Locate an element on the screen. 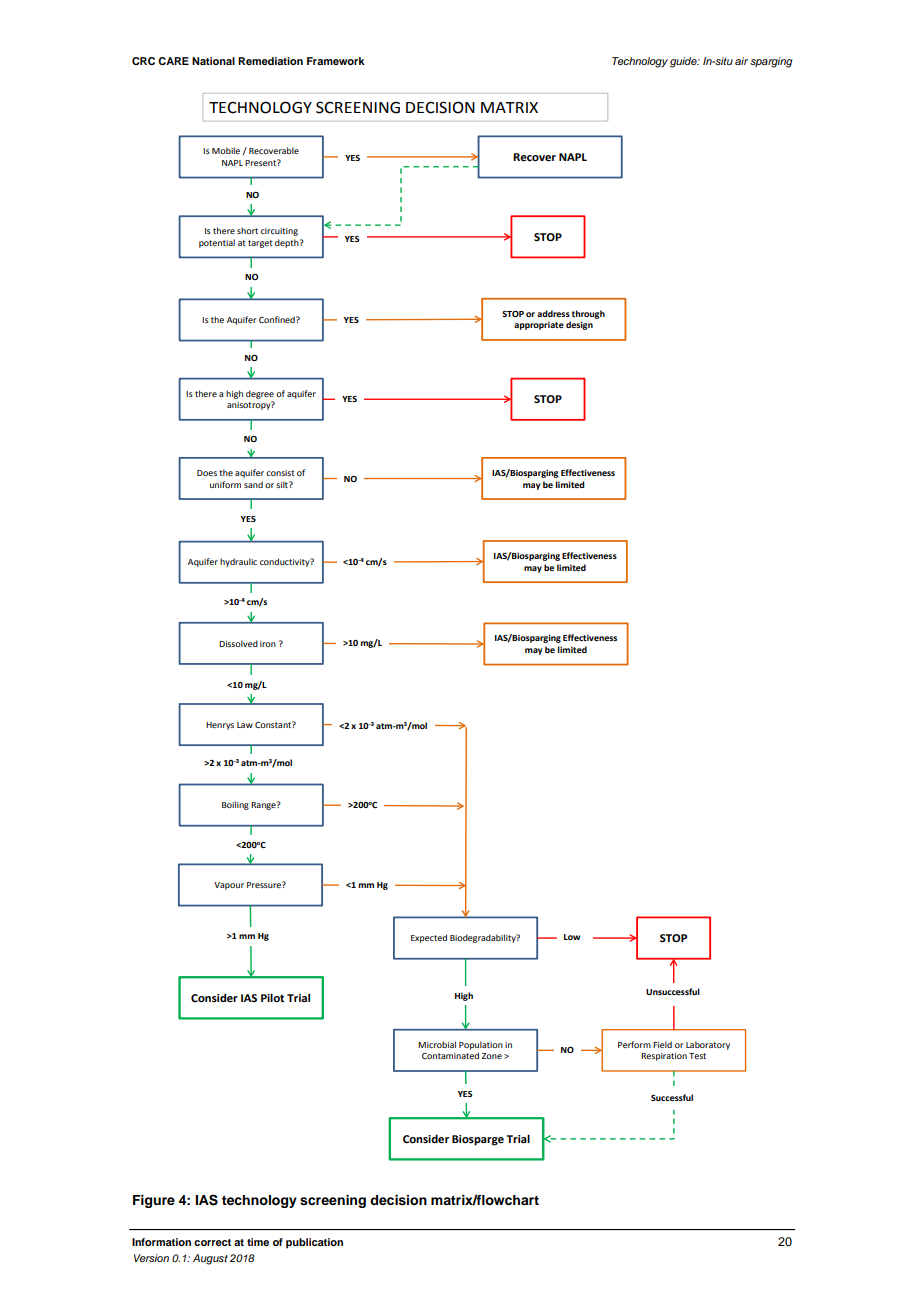 This screenshot has height=1308, width=924. Dissolved is located at coordinates (238, 643).
